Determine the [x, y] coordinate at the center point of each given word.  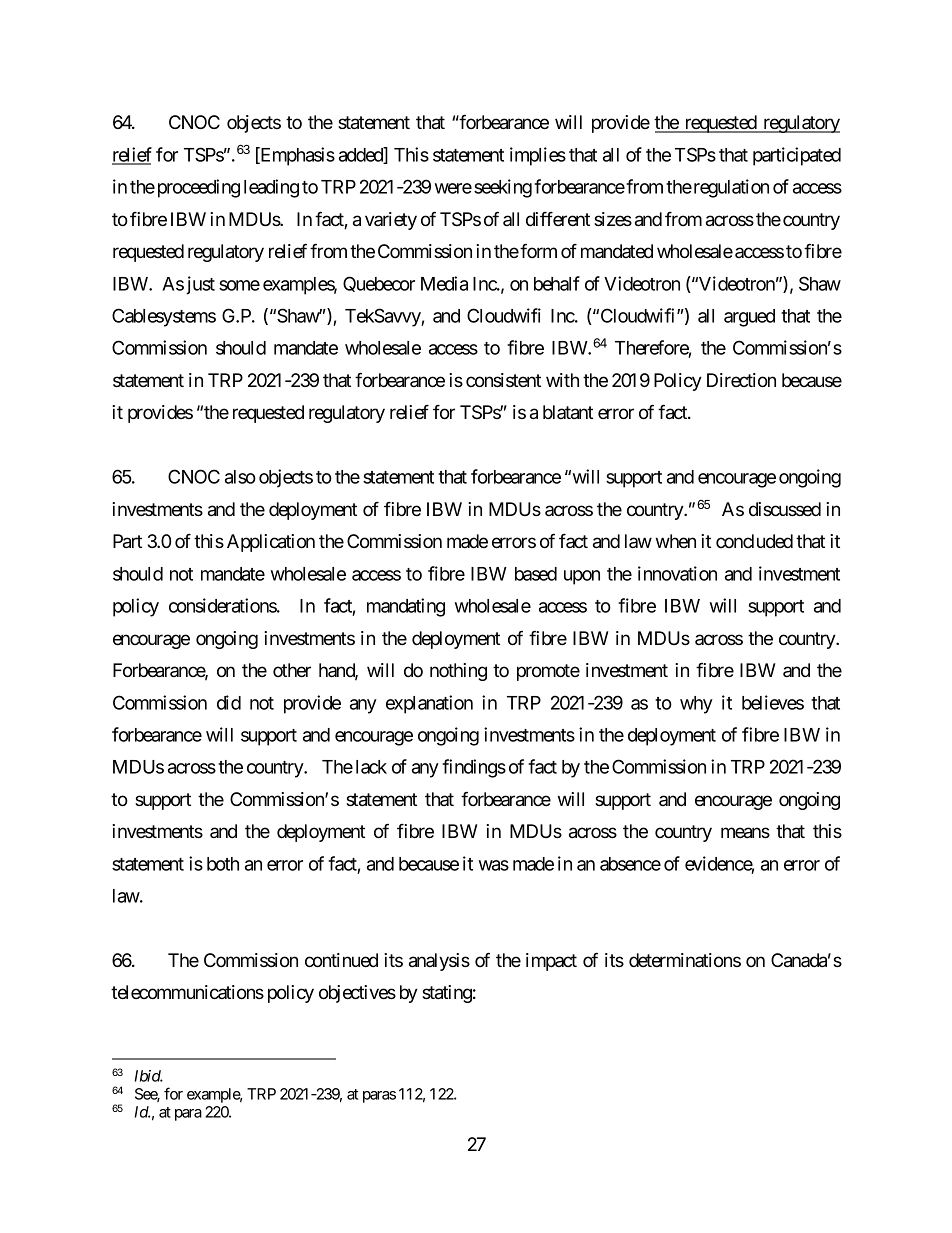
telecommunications [187, 992]
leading [271, 188]
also [240, 477]
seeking [503, 188]
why [696, 705]
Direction [741, 380]
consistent [503, 380]
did [229, 702]
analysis [439, 962]
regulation [730, 188]
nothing [458, 672]
